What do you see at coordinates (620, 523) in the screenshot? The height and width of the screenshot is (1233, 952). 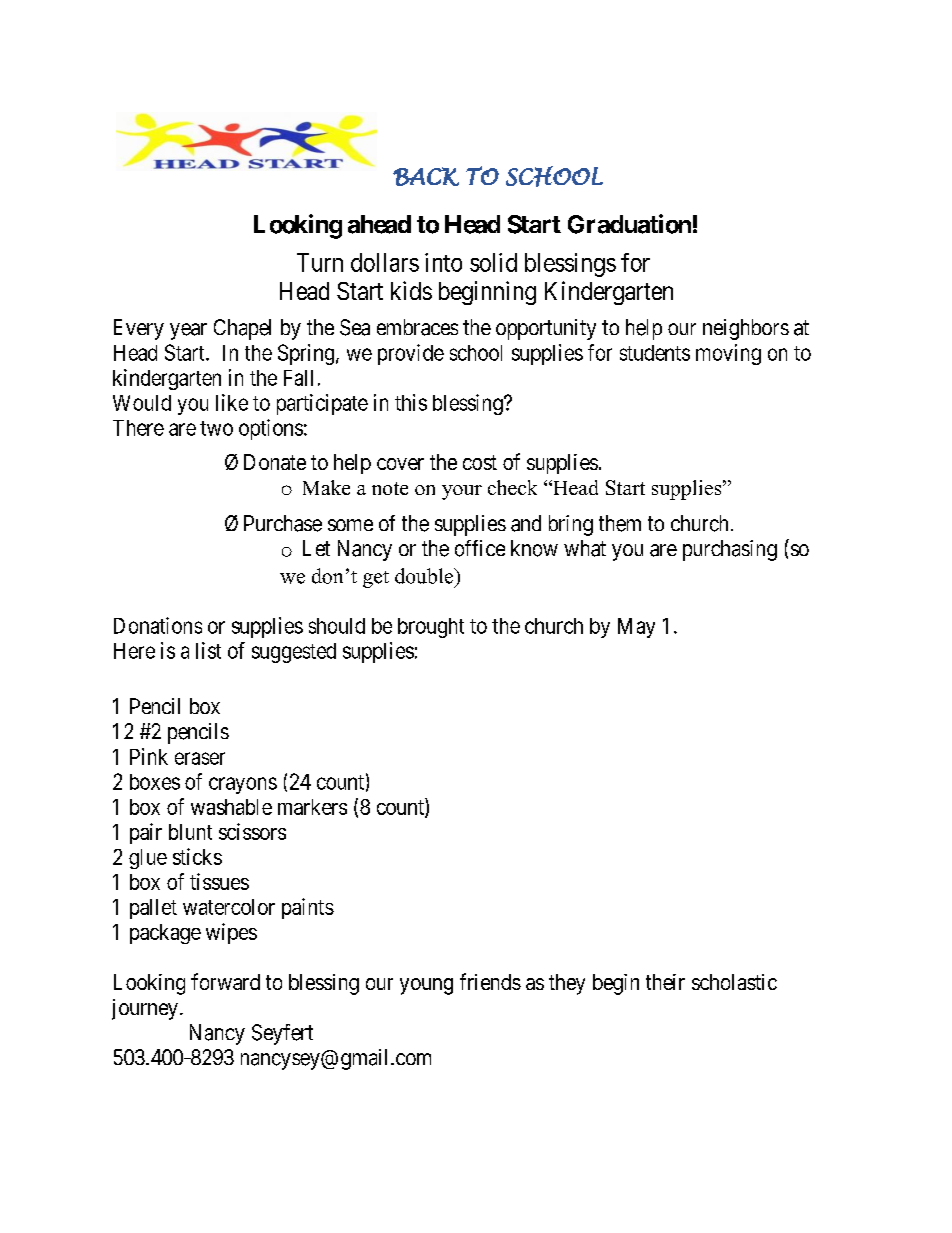 I see `them` at bounding box center [620, 523].
